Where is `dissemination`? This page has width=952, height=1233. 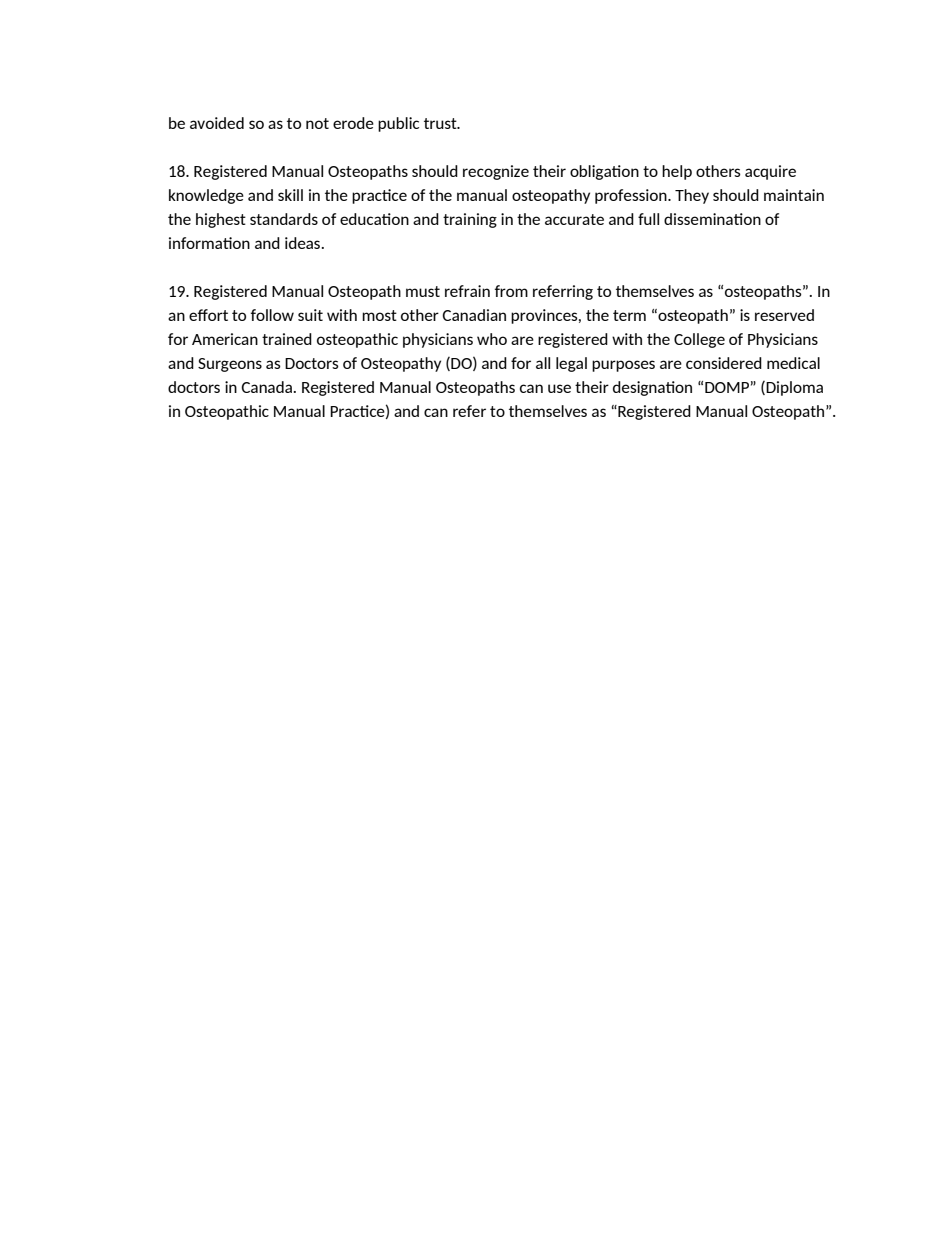
dissemination is located at coordinates (712, 219).
